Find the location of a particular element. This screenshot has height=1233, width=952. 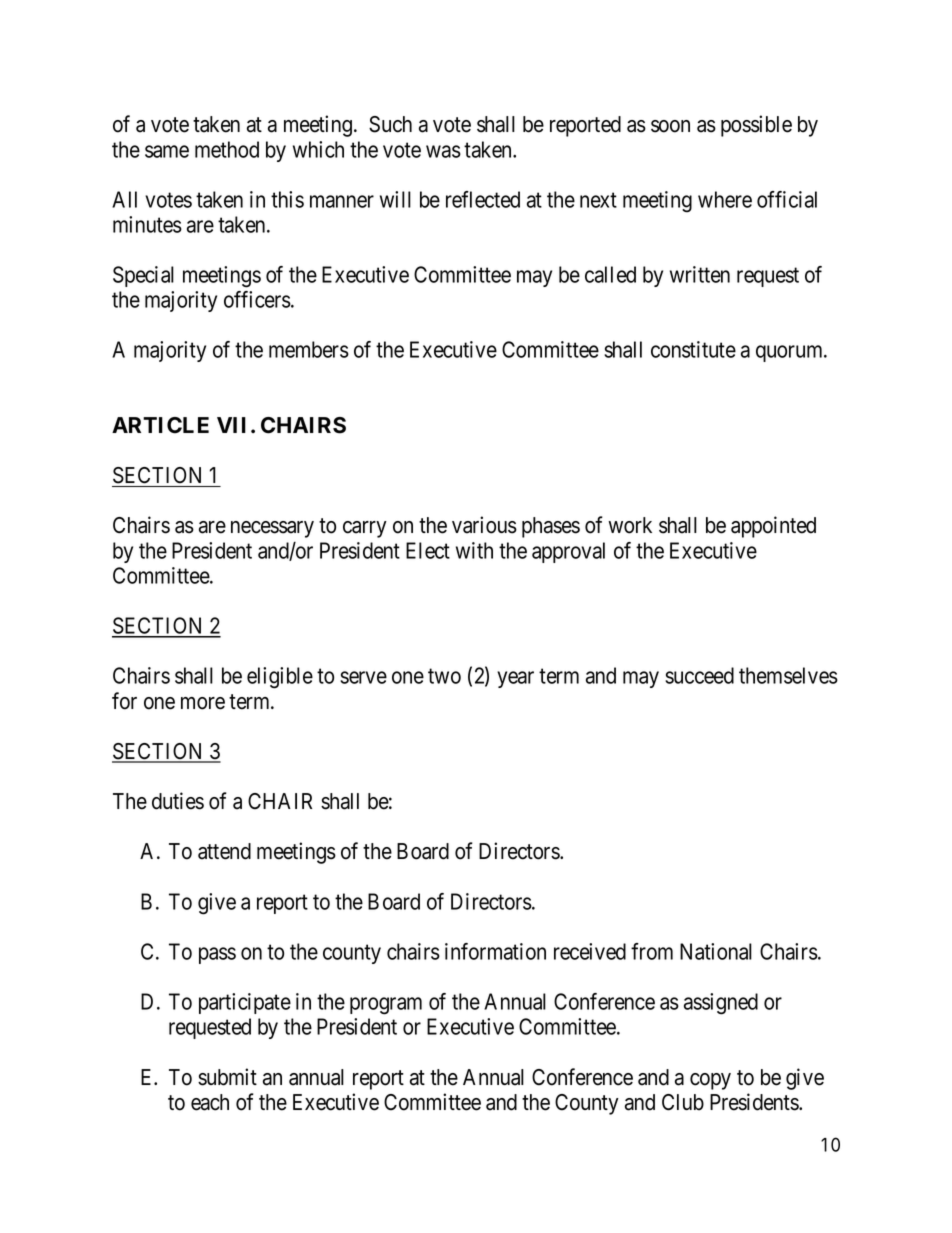

method is located at coordinates (227, 149).
